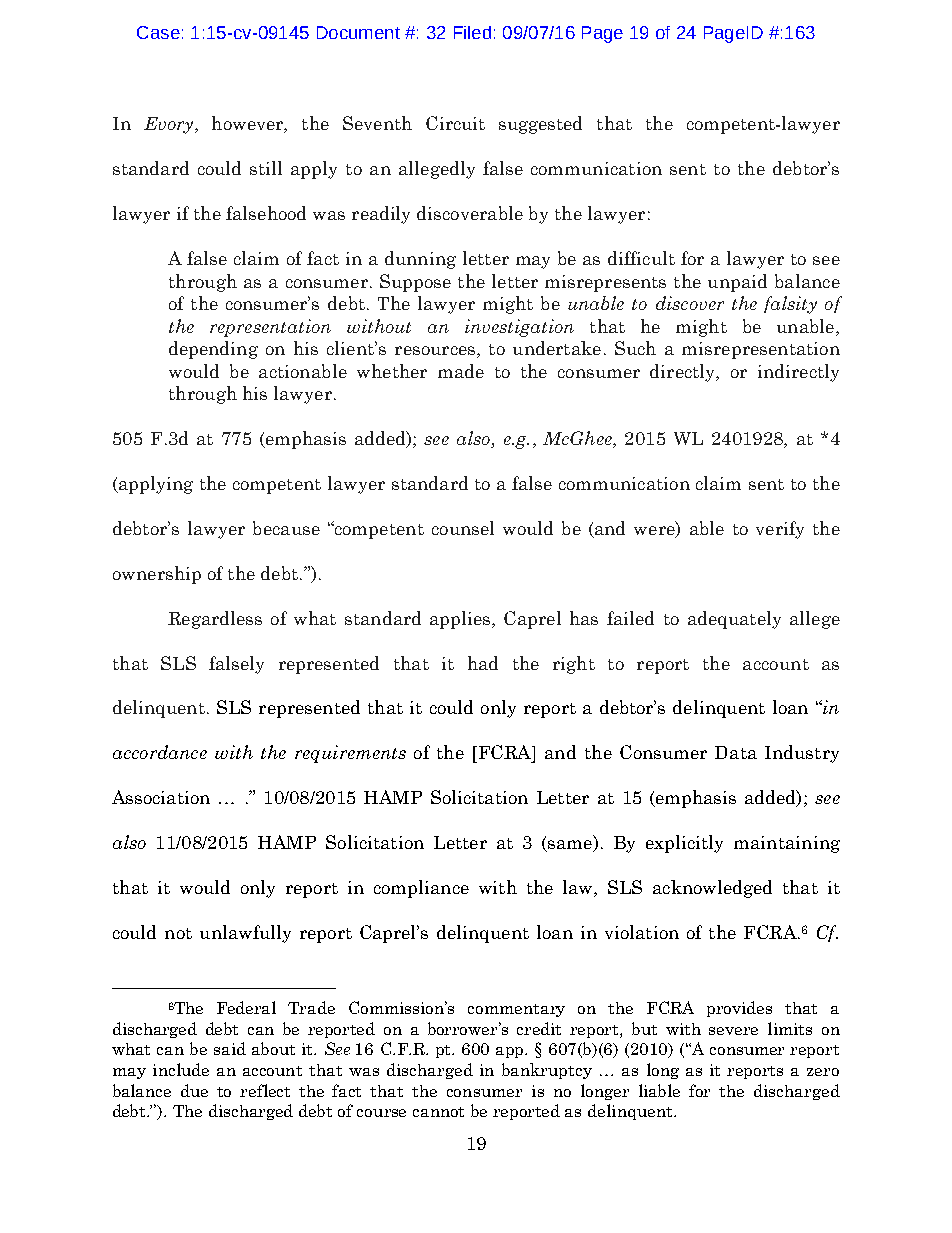 This screenshot has width=952, height=1233. Describe the element at coordinates (712, 889) in the screenshot. I see `acknowledged` at that location.
